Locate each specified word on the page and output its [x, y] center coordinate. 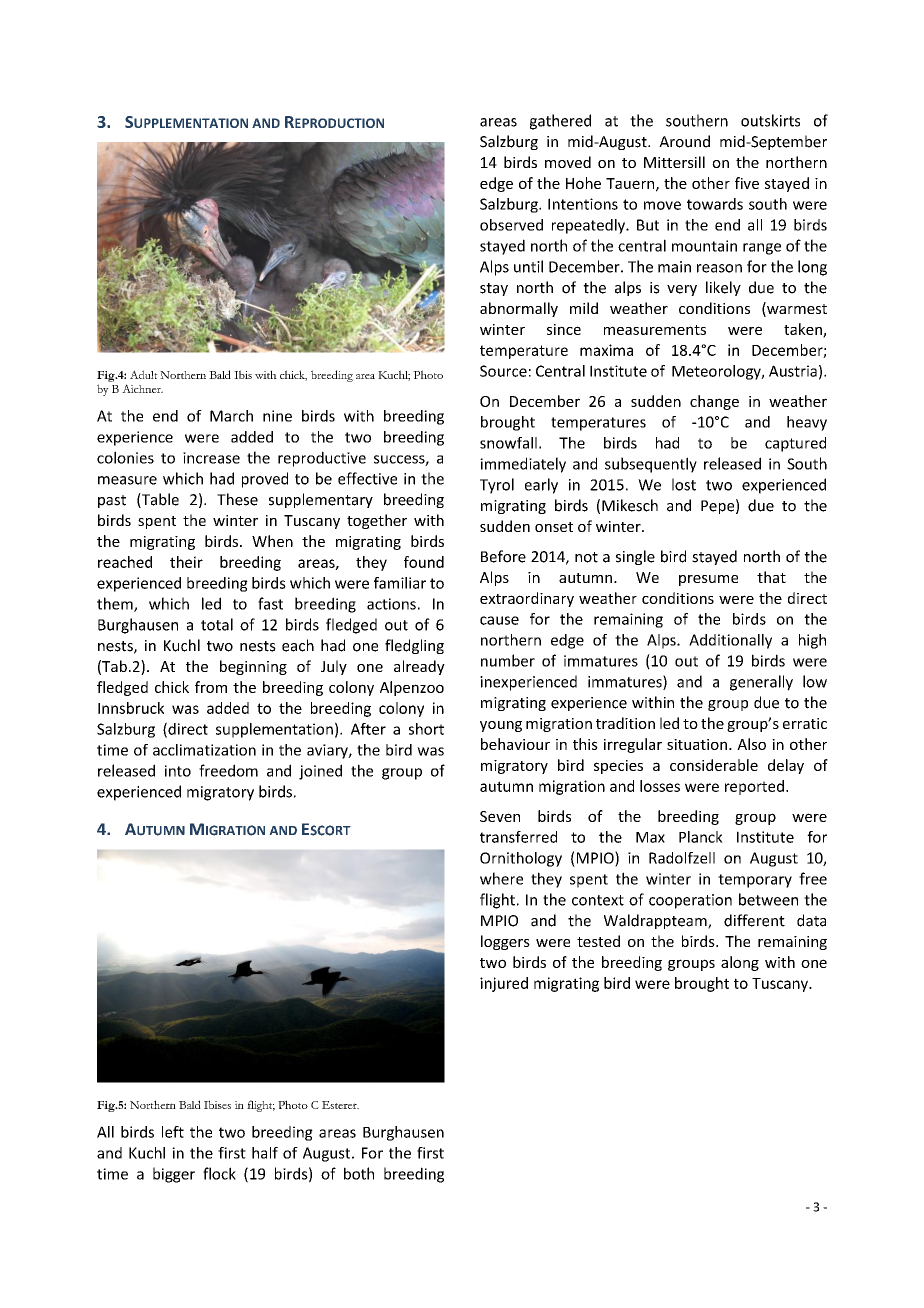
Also [751, 744]
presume [708, 580]
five [747, 183]
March [231, 416]
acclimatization [204, 750]
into [178, 771]
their [186, 562]
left [173, 1132]
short [426, 729]
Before [503, 556]
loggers [505, 942]
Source [503, 371]
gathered [560, 122]
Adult [144, 374]
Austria [793, 371]
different [754, 920]
